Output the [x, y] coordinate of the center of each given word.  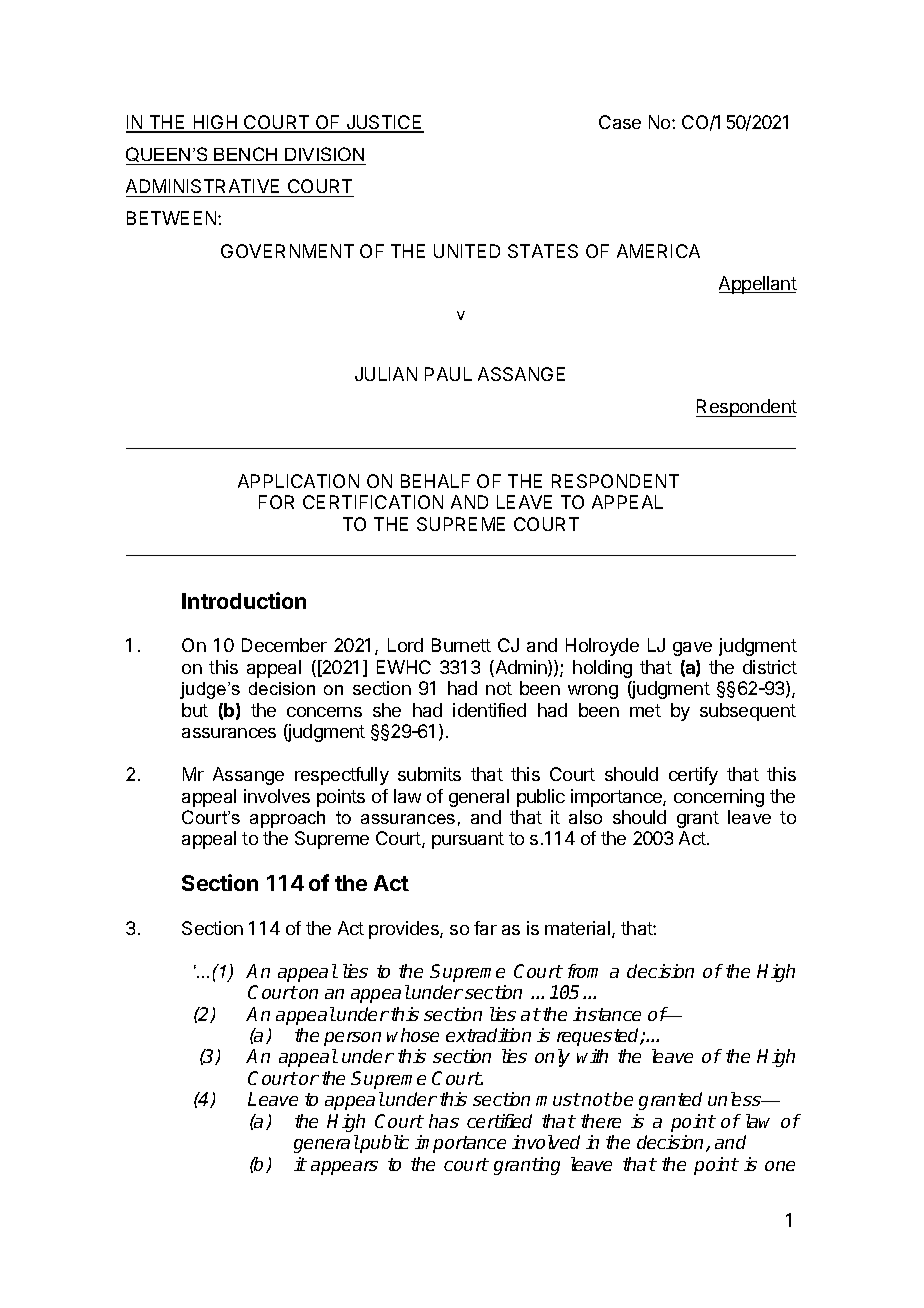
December [284, 645]
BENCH [245, 154]
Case [620, 122]
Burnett [461, 645]
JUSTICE [384, 123]
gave [692, 649]
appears [344, 1168]
